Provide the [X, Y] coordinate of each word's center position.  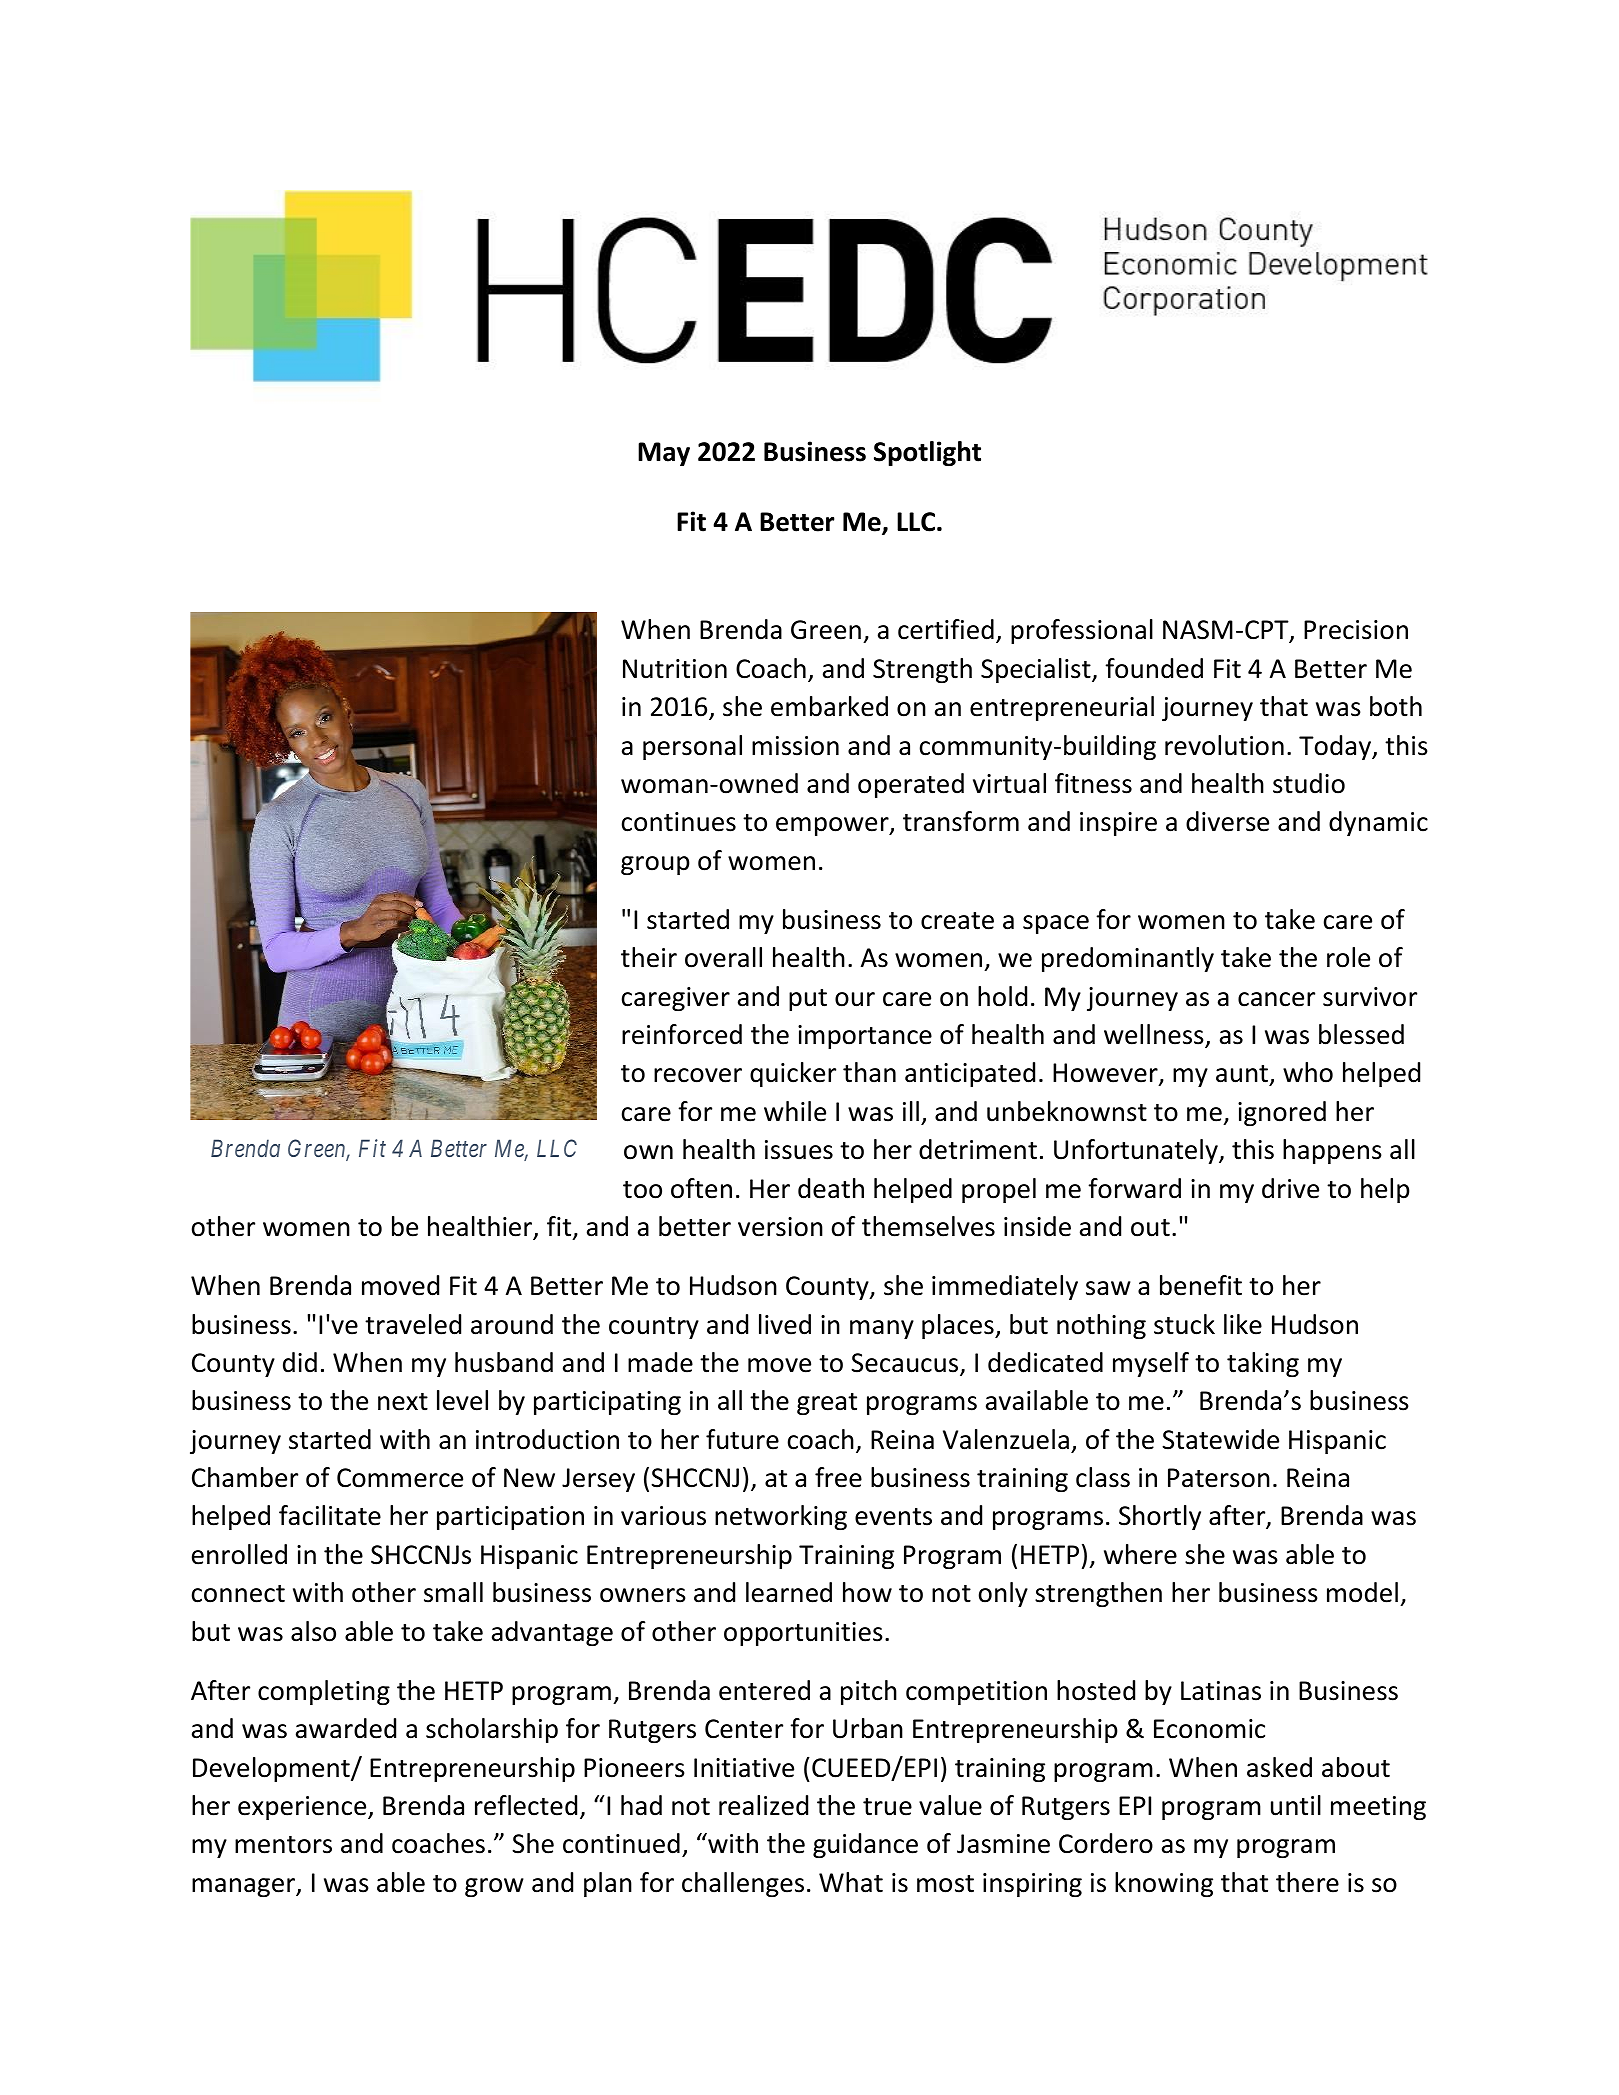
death [831, 1188]
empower [833, 826]
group [655, 865]
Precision [1356, 630]
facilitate [330, 1515]
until [1296, 1805]
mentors [283, 1845]
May [664, 454]
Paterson [1219, 1478]
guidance [865, 1845]
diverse [1227, 821]
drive [1290, 1188]
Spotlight [927, 453]
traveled [413, 1324]
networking [781, 1517]
